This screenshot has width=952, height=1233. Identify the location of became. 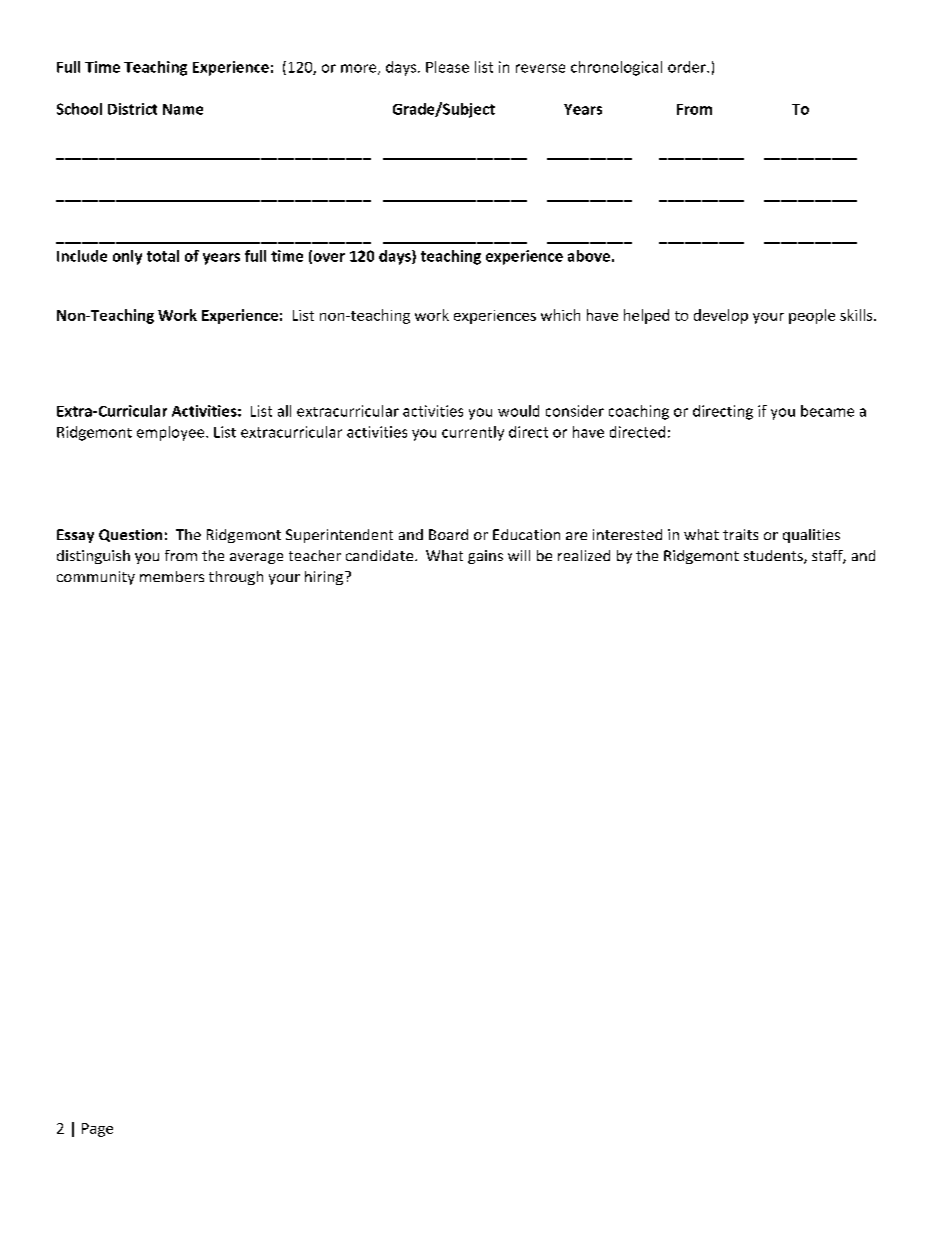
(827, 411).
